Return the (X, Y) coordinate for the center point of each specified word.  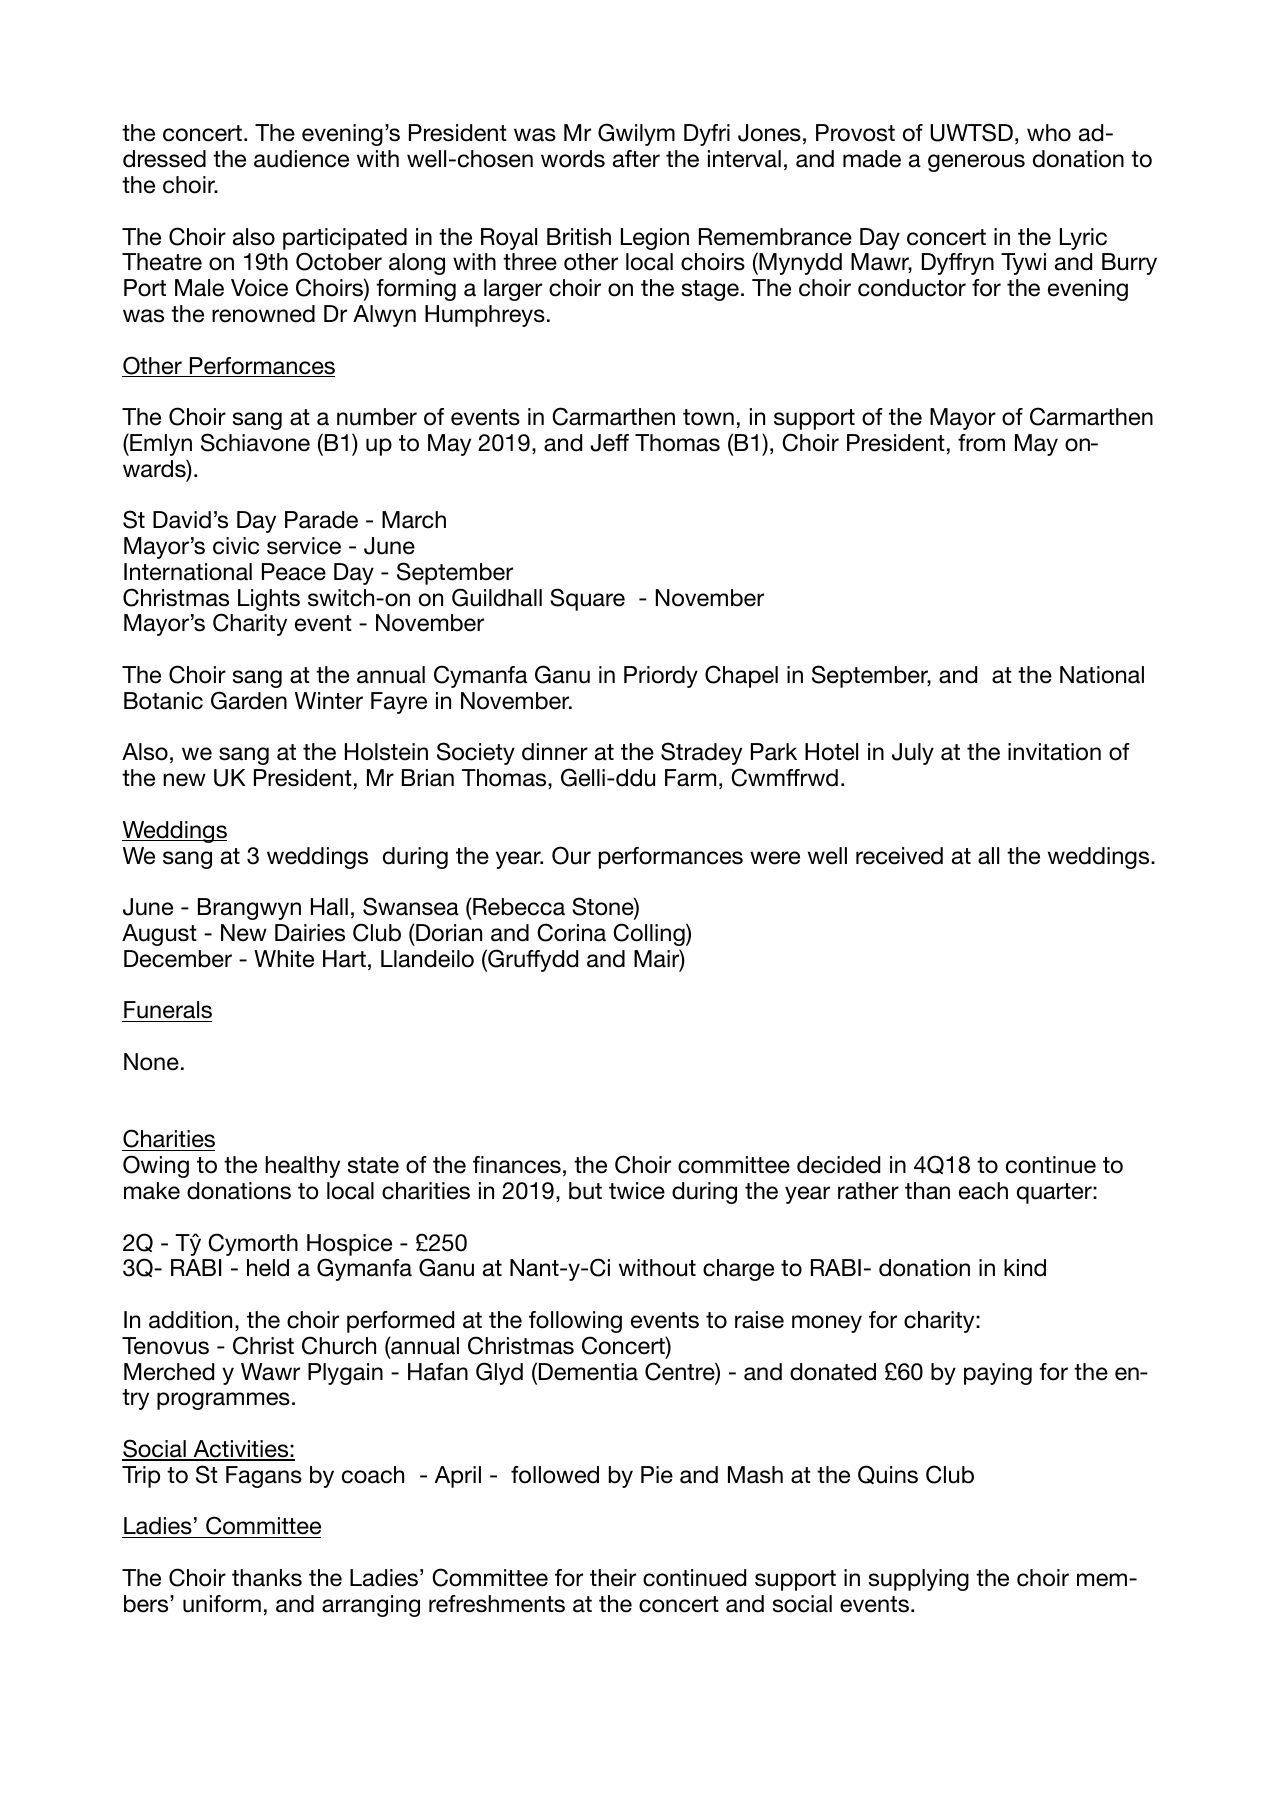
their (613, 1578)
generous (976, 163)
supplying (919, 1580)
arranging (371, 1606)
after (636, 159)
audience (301, 159)
